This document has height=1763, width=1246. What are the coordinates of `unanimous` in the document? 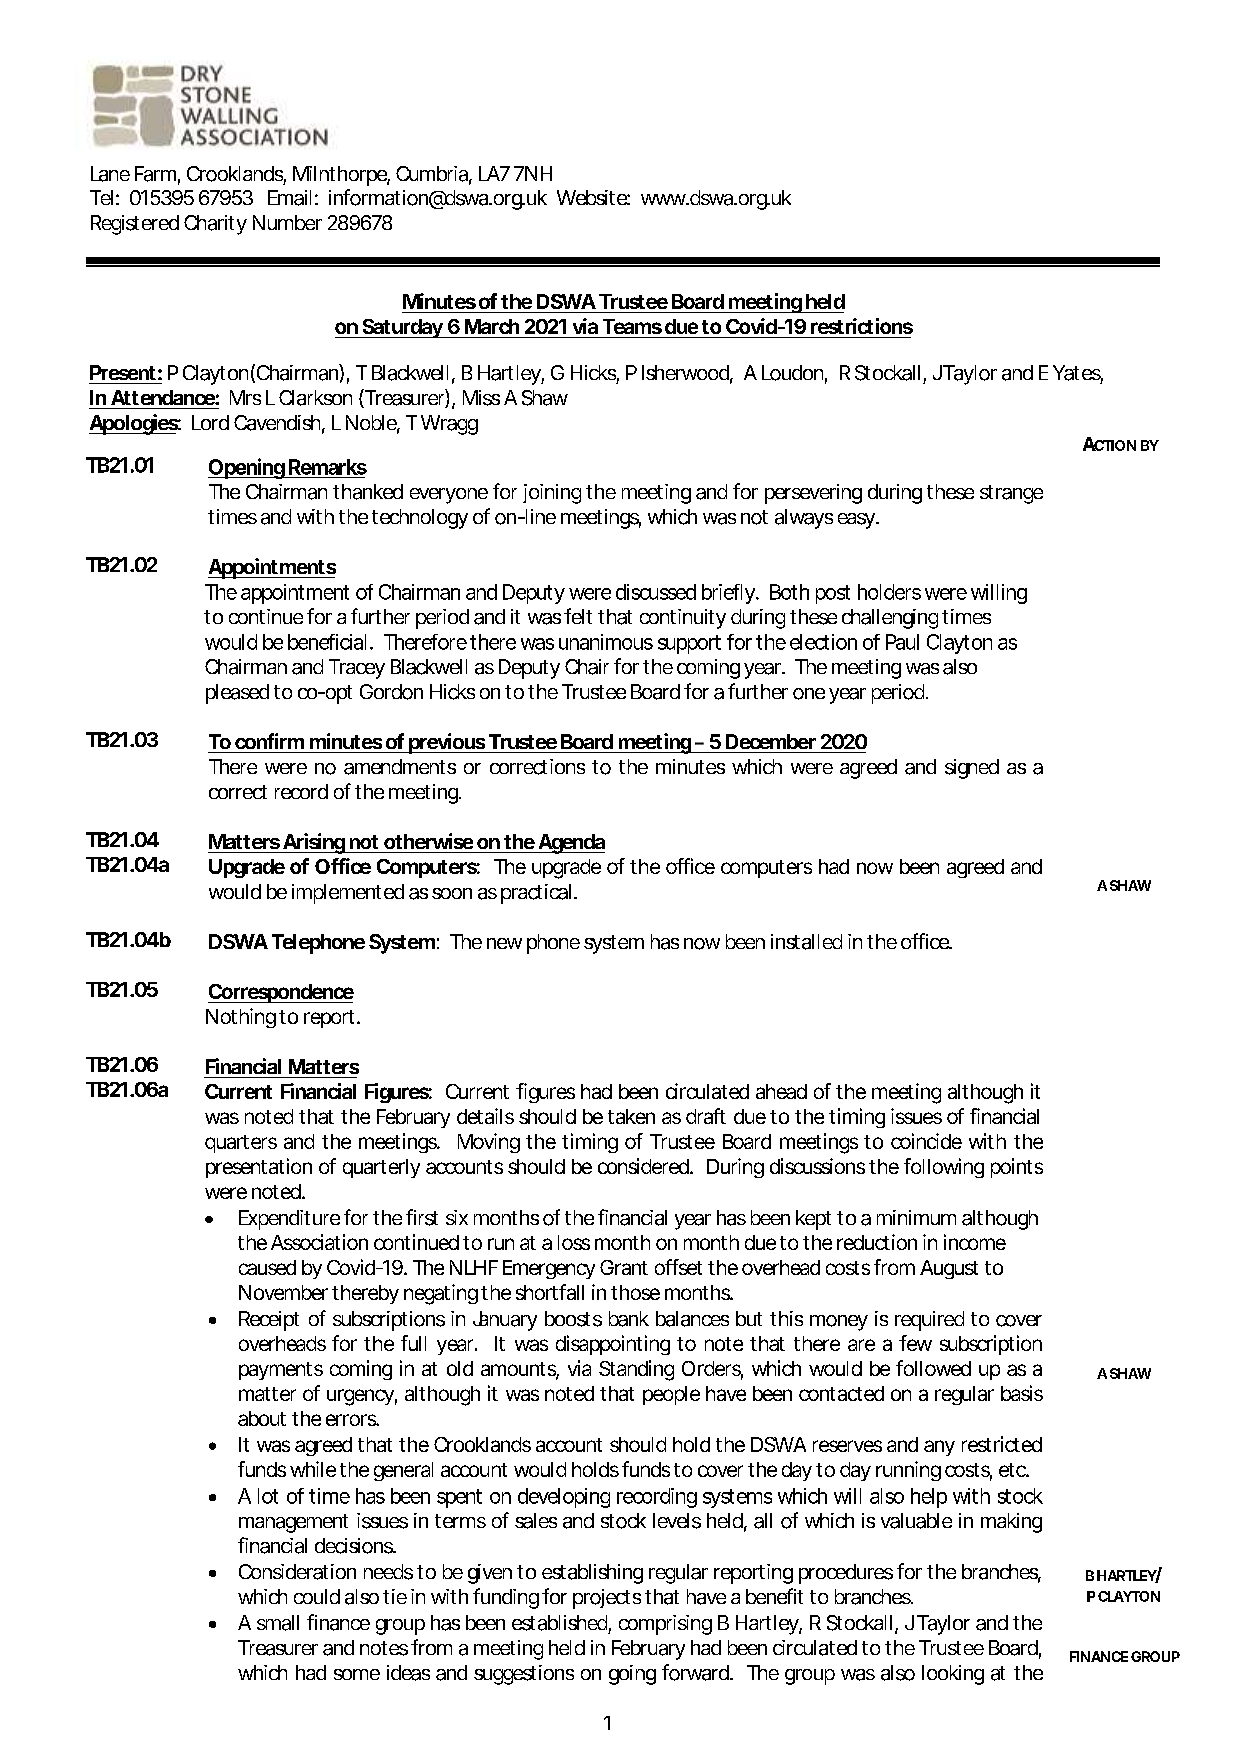 It's located at (606, 642).
